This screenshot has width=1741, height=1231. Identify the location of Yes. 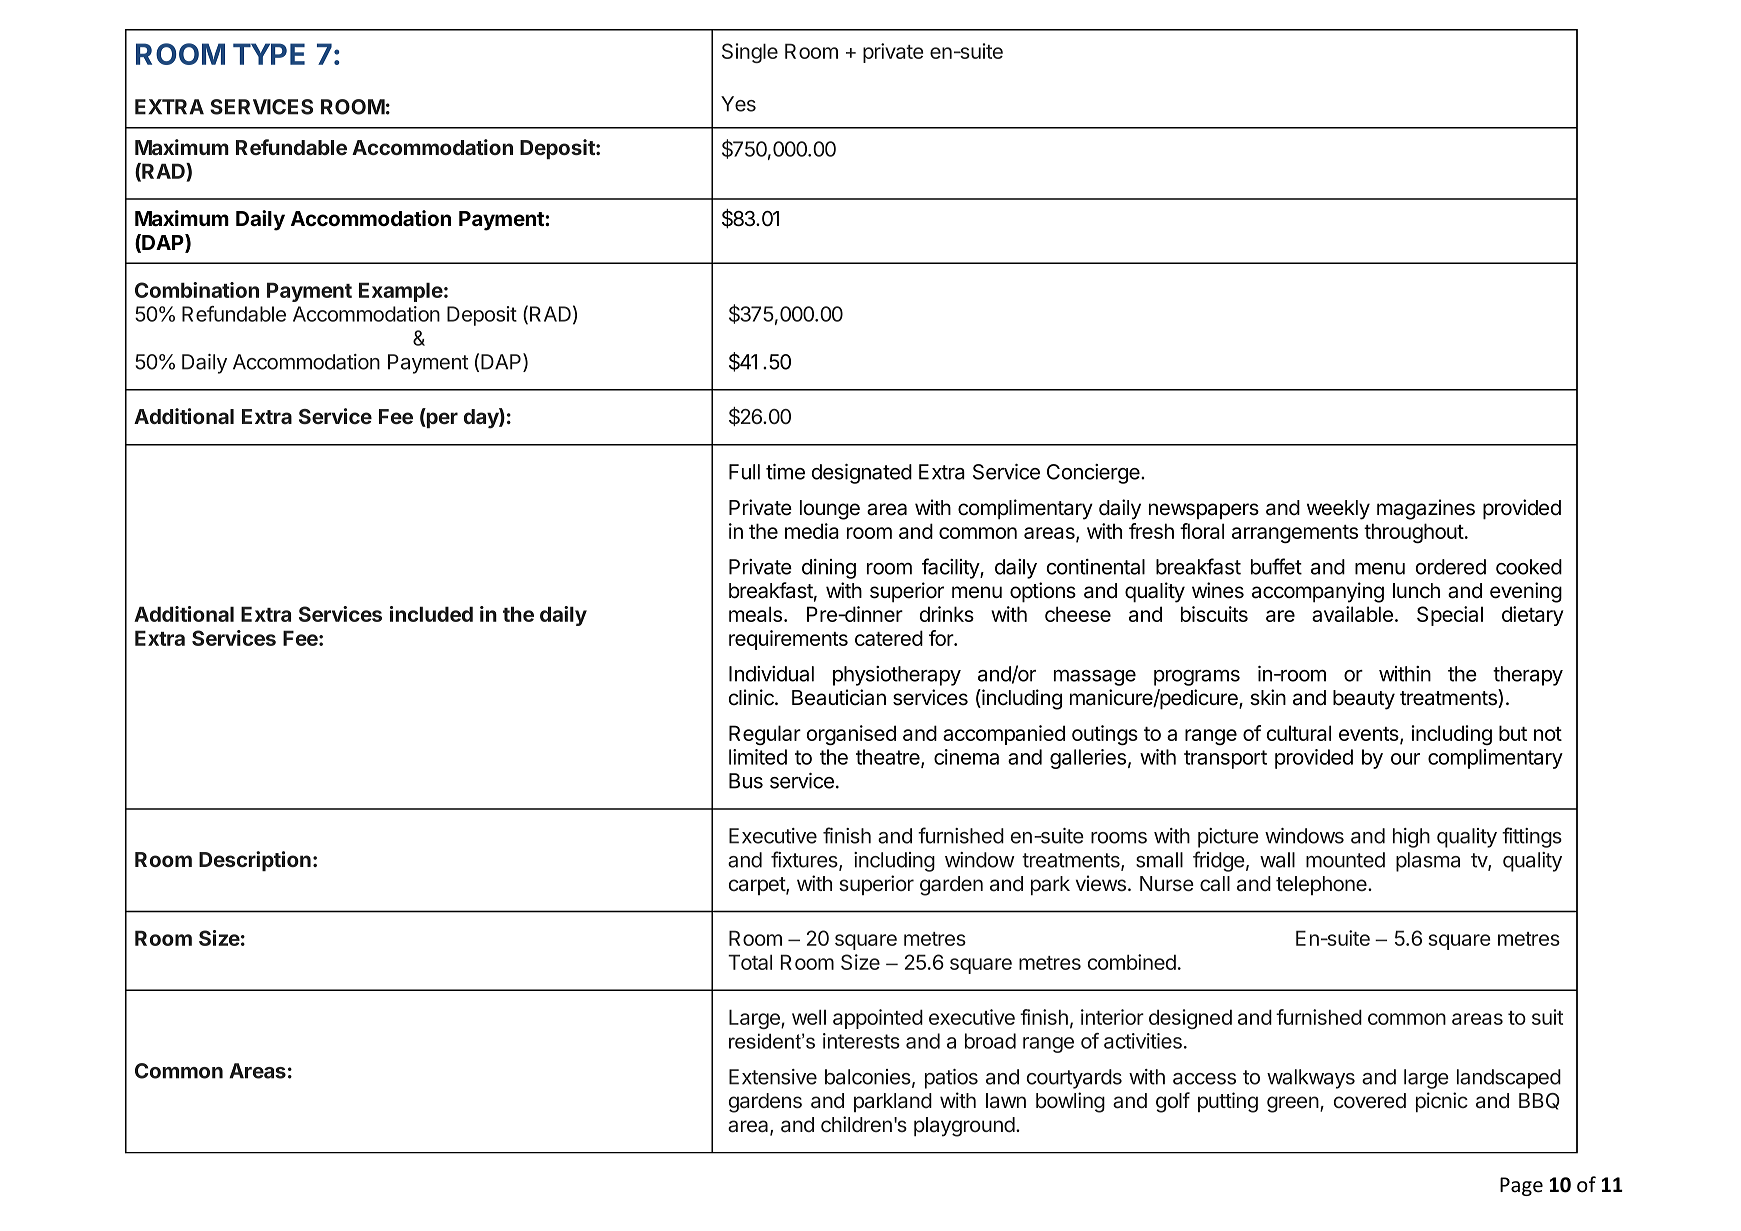
(738, 104).
